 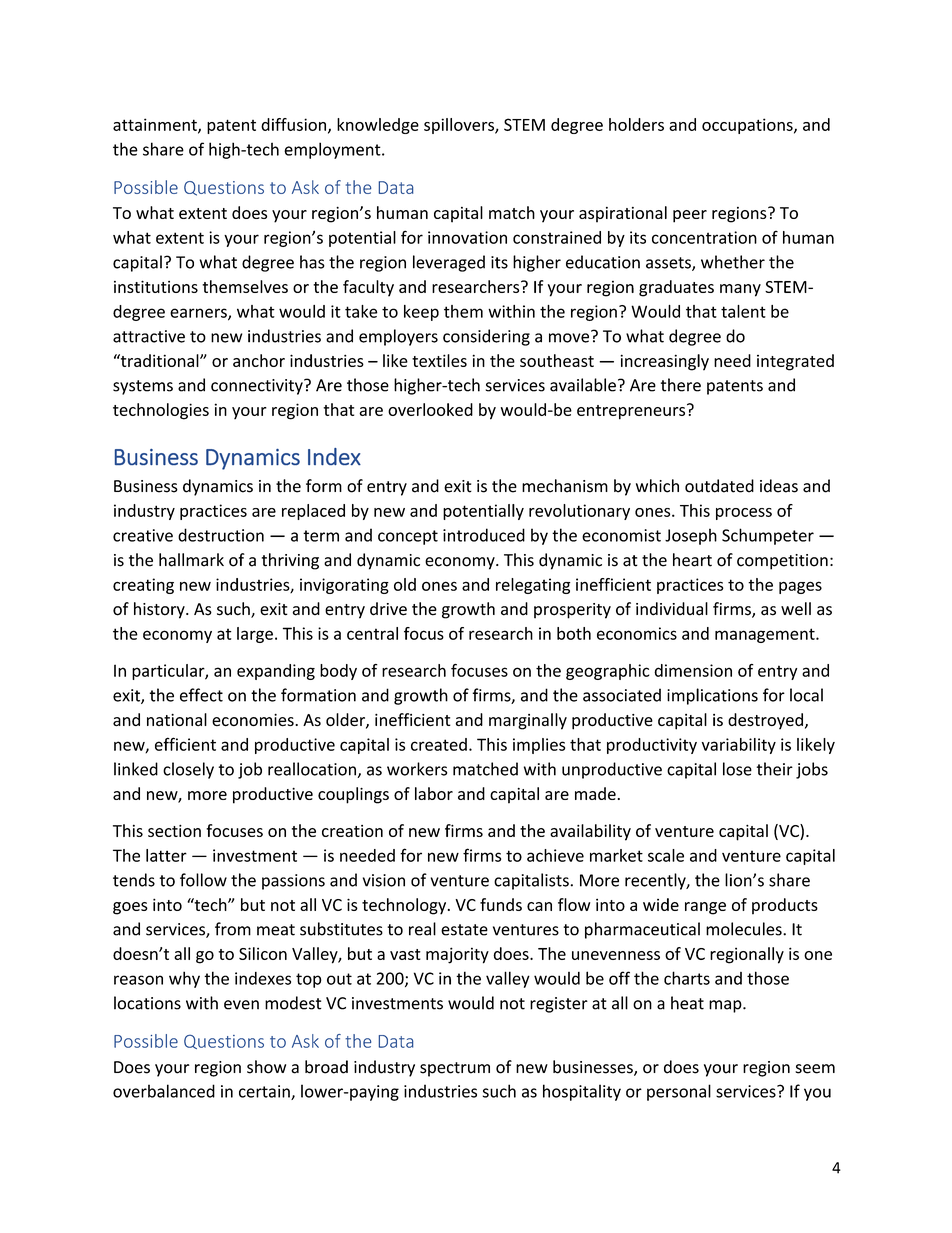 I want to click on attainment, so click(x=156, y=125).
